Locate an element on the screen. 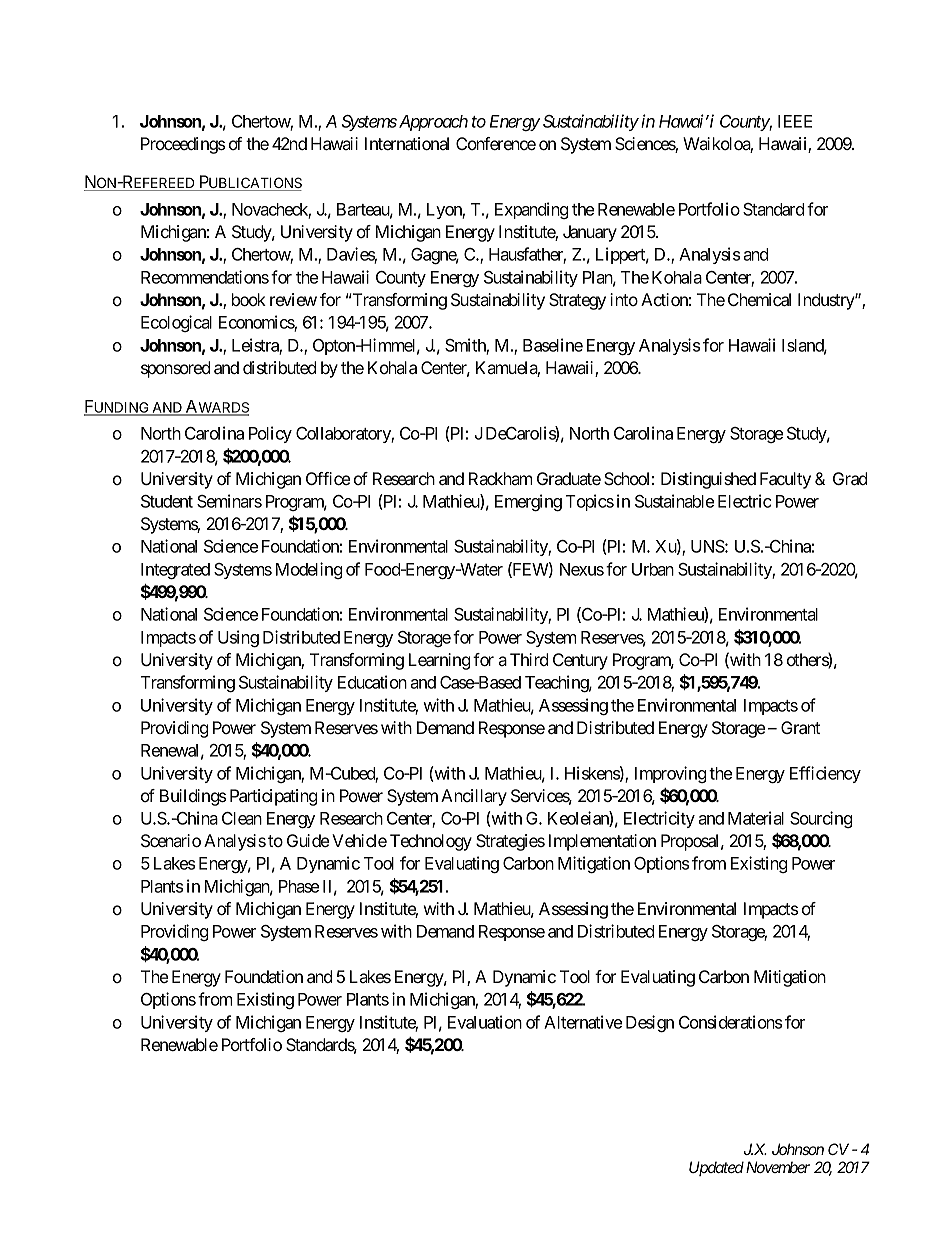 This screenshot has width=952, height=1233. Evaluation is located at coordinates (485, 1022).
